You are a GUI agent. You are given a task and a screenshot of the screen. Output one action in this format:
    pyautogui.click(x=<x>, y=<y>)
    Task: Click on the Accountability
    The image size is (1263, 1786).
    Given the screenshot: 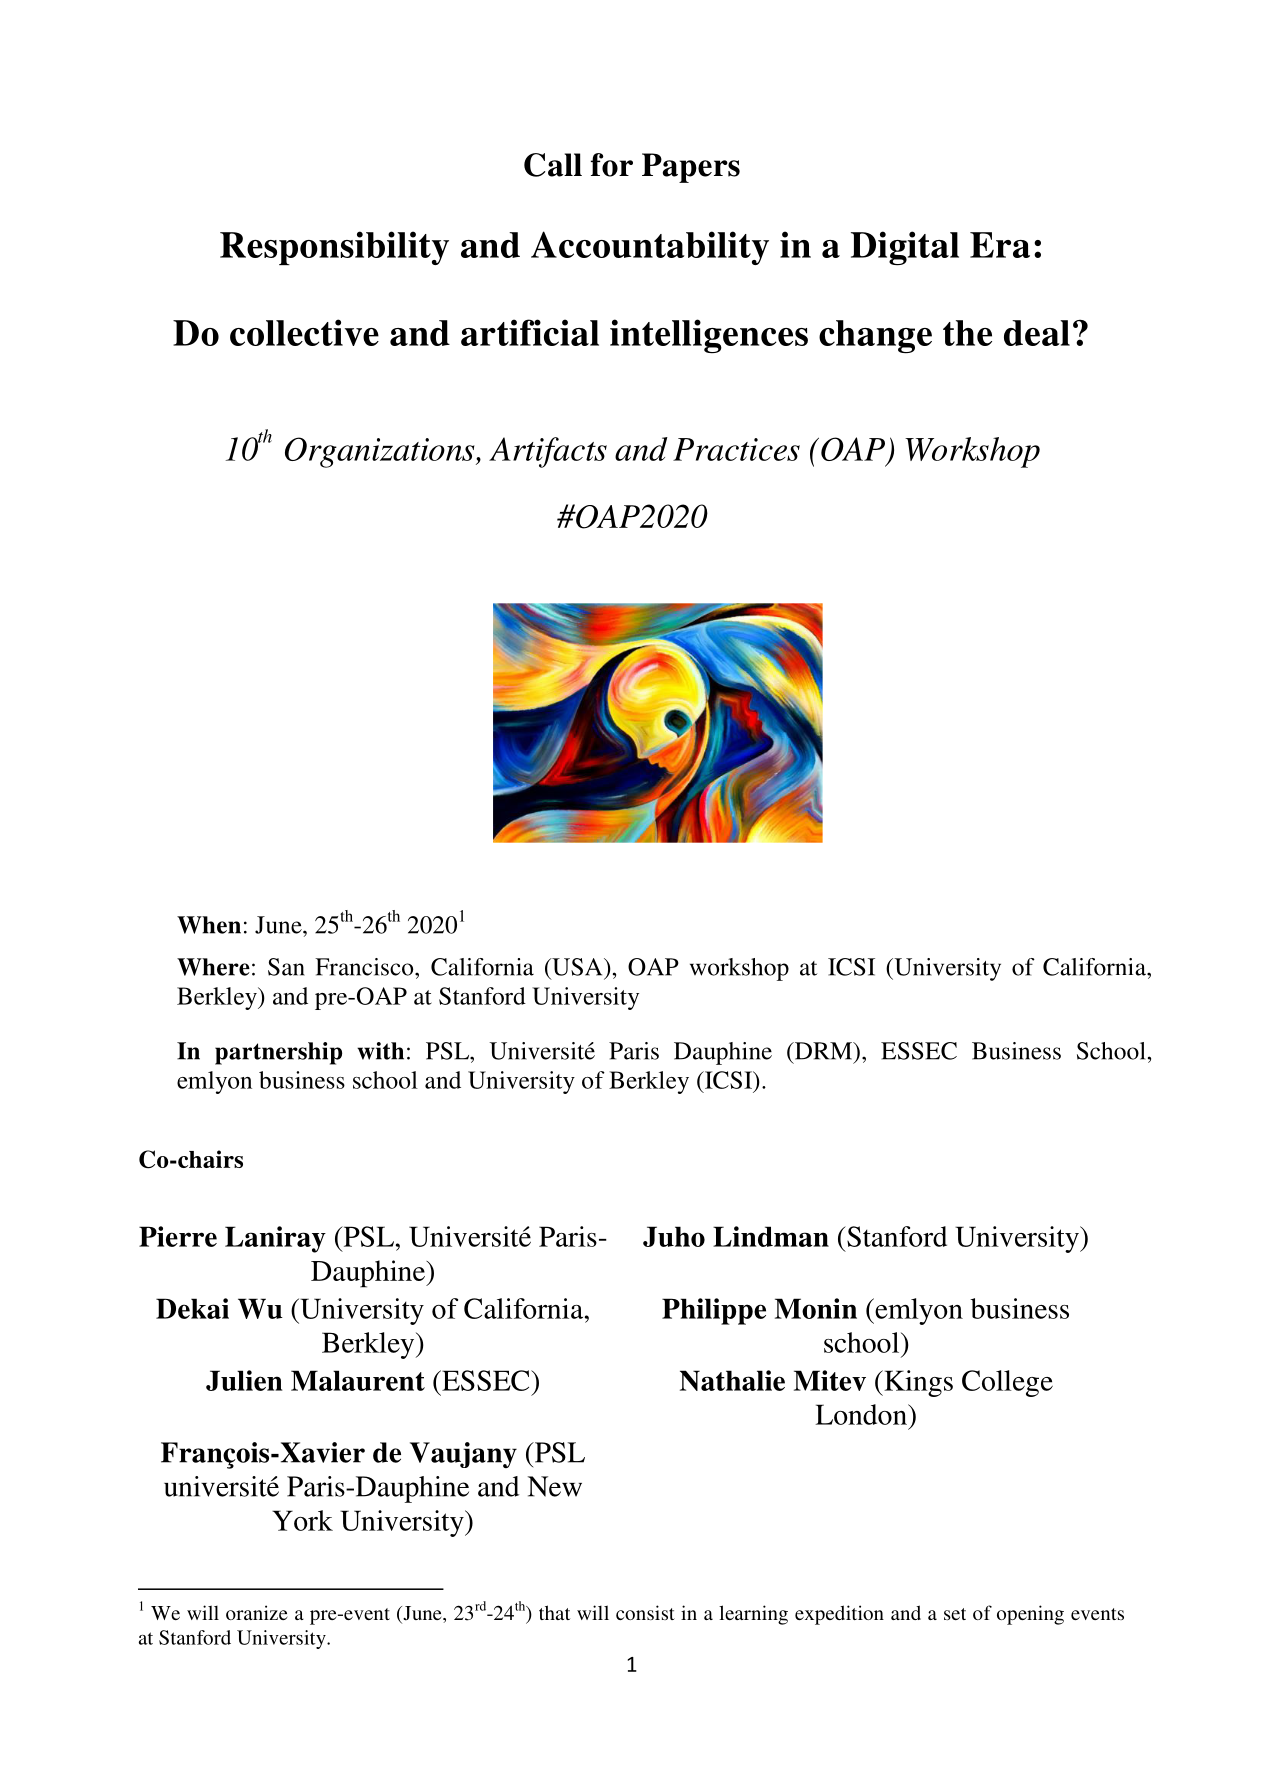 What is the action you would take?
    pyautogui.click(x=650, y=248)
